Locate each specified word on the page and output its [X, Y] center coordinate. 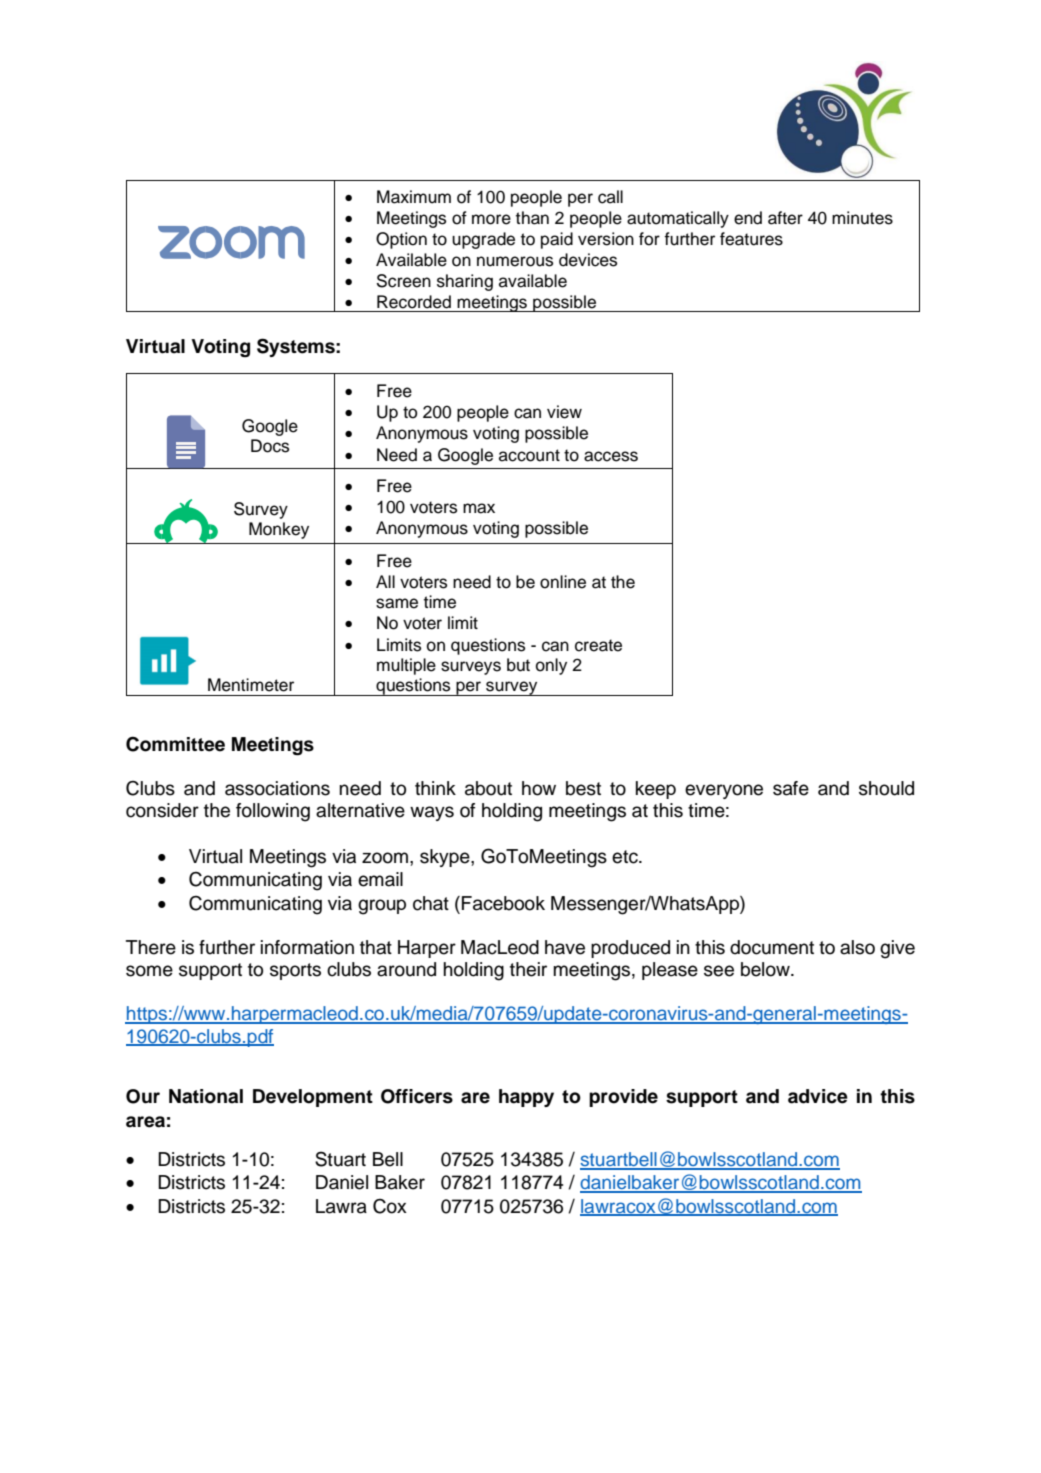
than [532, 218]
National [206, 1096]
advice [818, 1096]
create [598, 645]
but [518, 665]
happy [526, 1098]
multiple [406, 666]
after [785, 218]
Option [401, 240]
